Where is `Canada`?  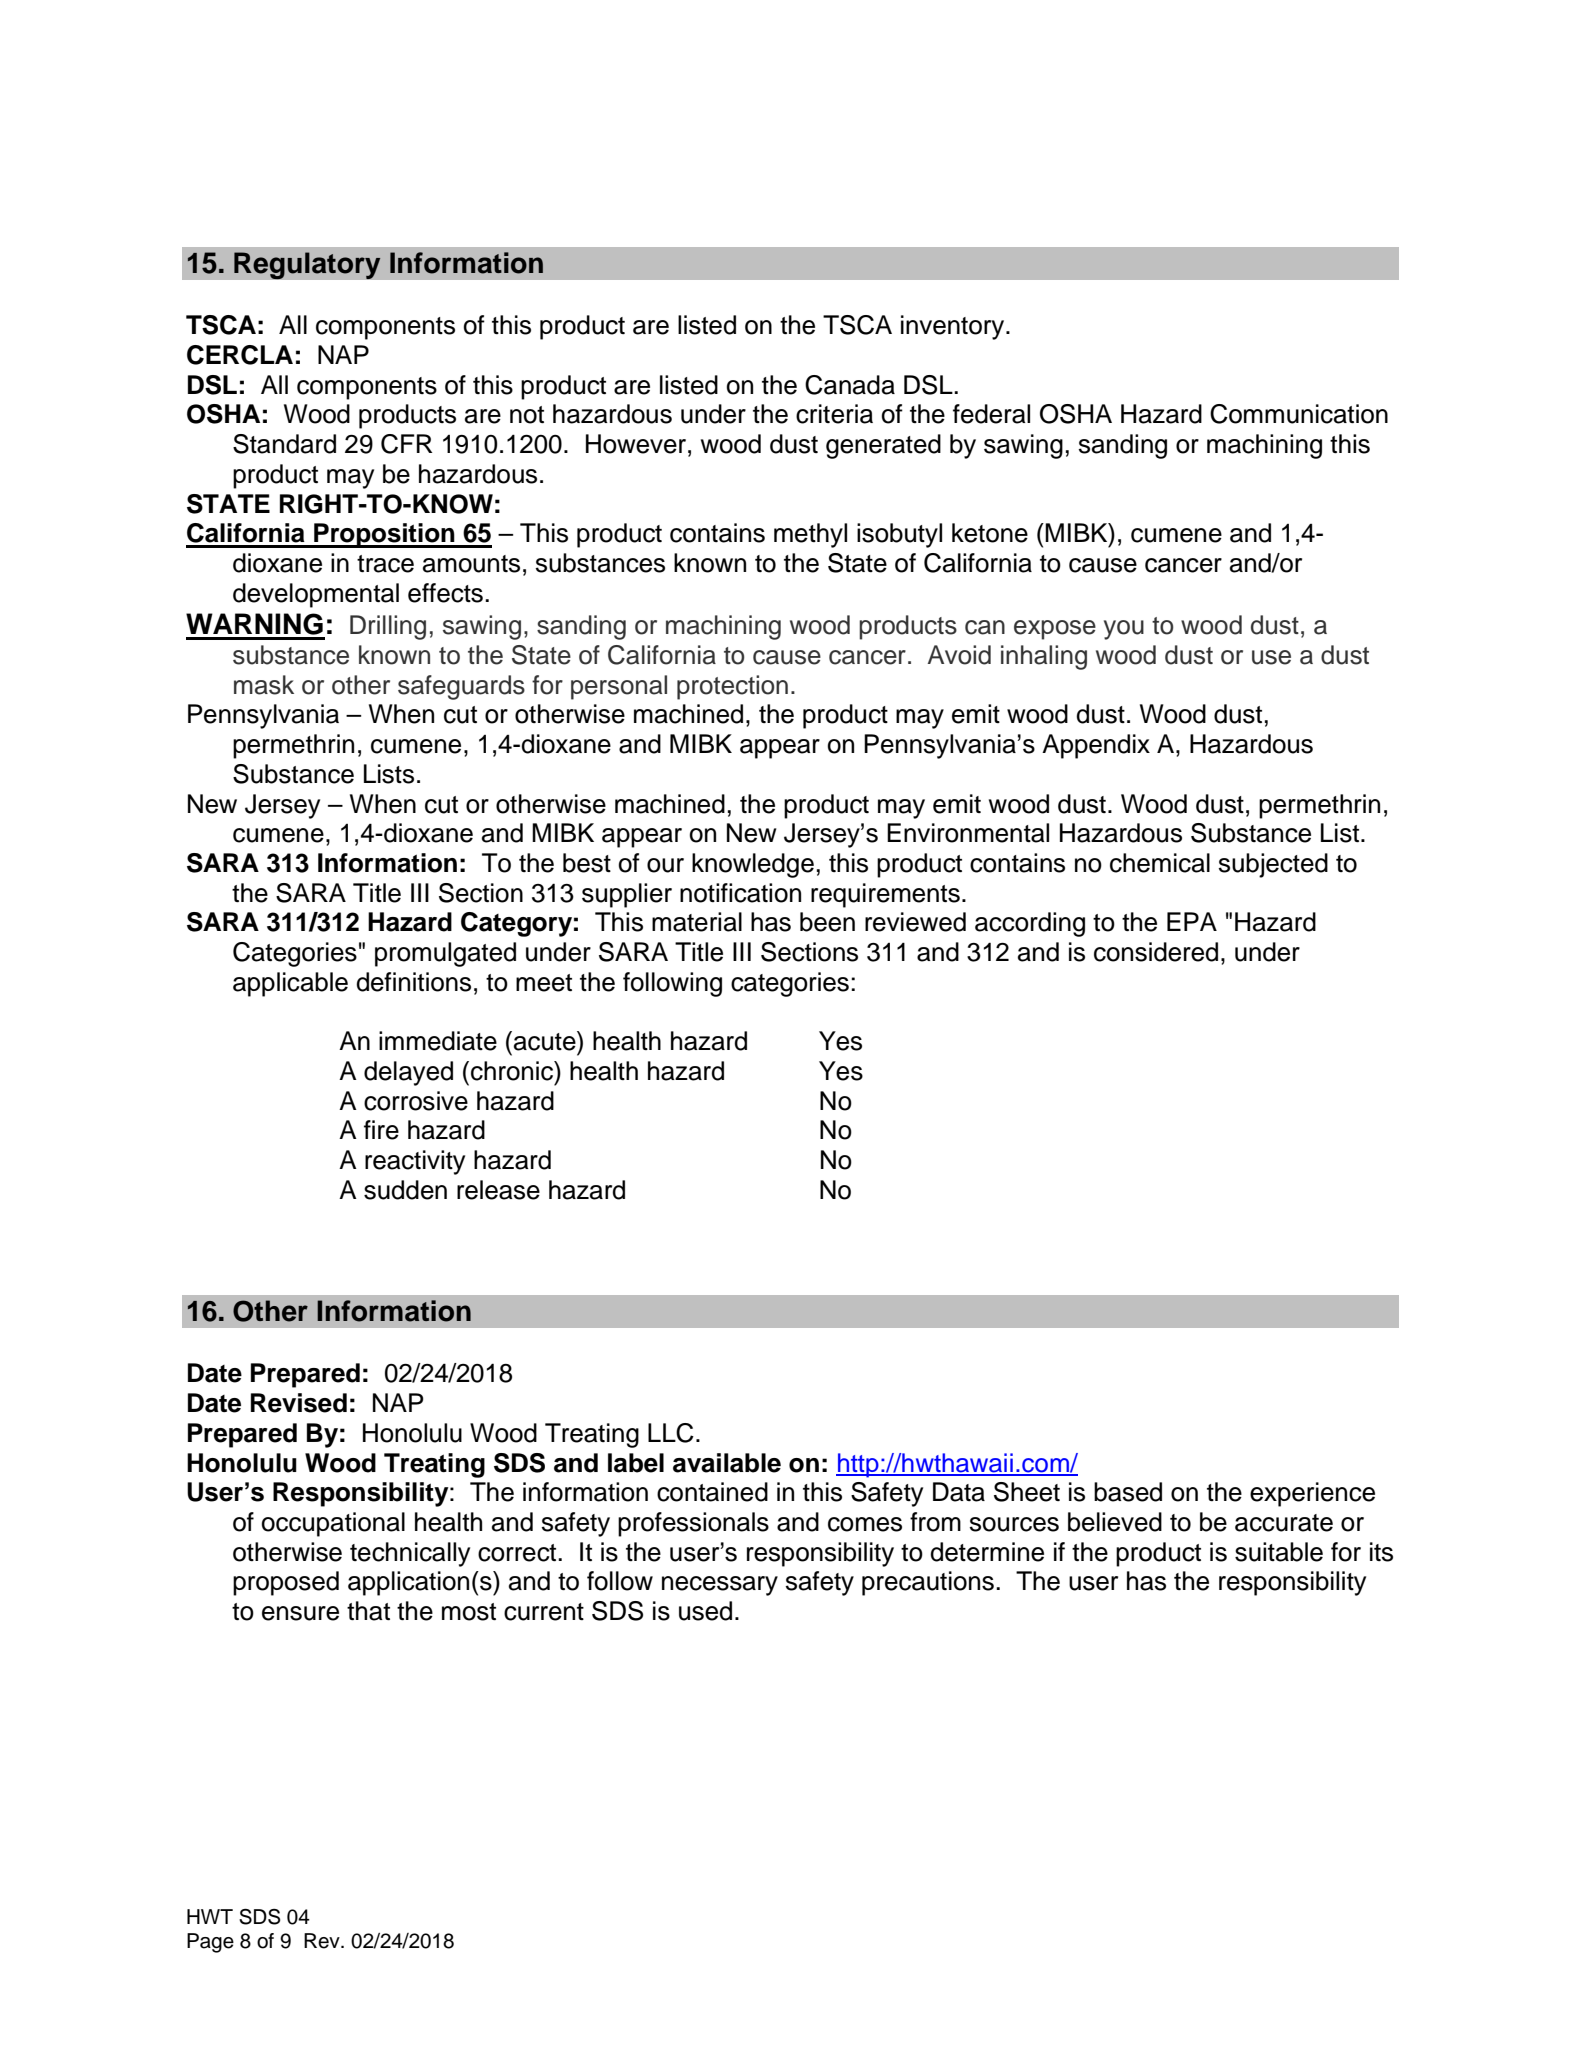 Canada is located at coordinates (850, 385).
